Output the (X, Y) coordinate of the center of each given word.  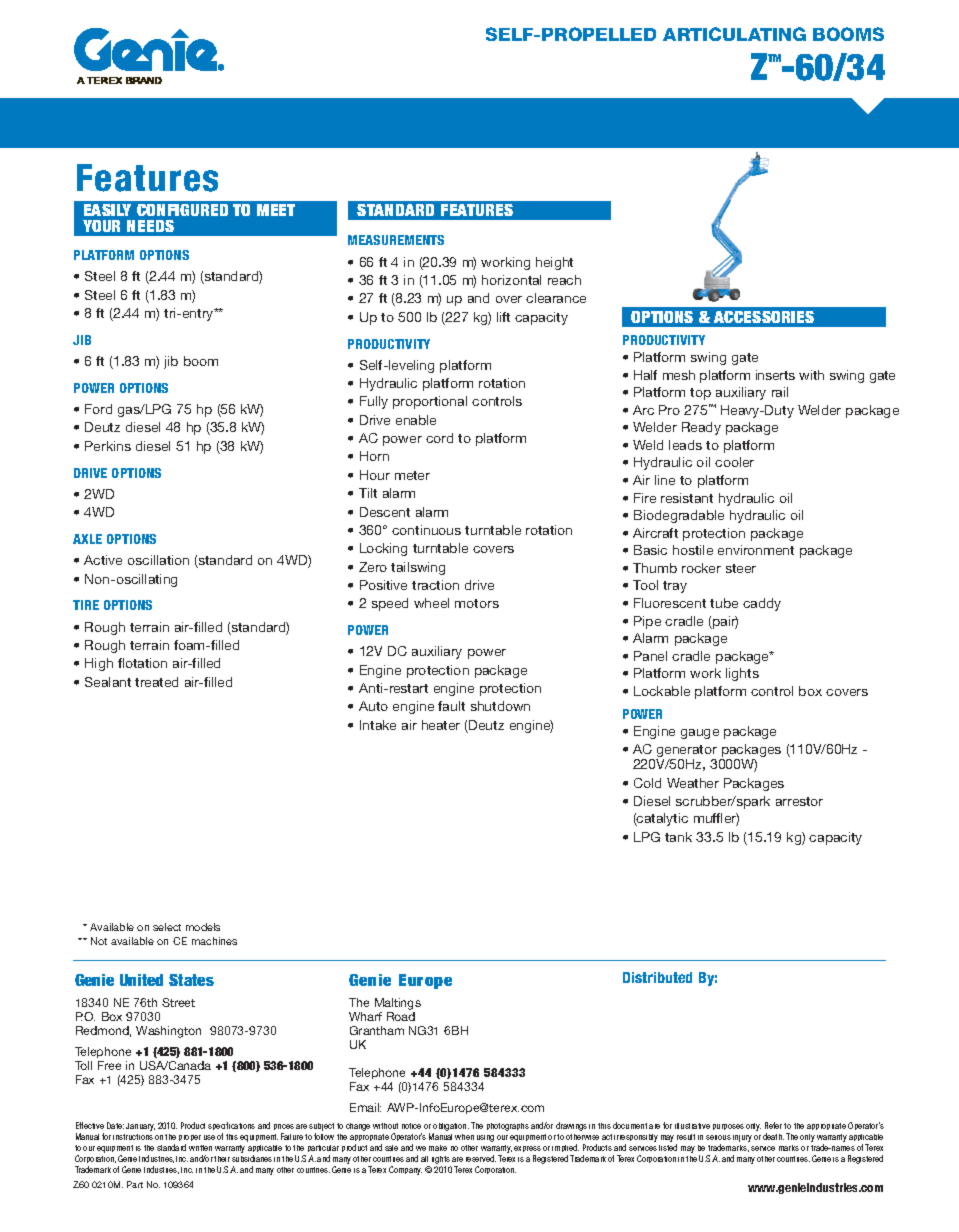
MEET (276, 210)
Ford (98, 409)
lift (503, 317)
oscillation (158, 560)
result (686, 1137)
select (167, 927)
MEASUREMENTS (396, 240)
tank (678, 837)
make (438, 1148)
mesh (679, 375)
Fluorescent (670, 603)
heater (441, 725)
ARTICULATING (734, 34)
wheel (431, 603)
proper (190, 1140)
